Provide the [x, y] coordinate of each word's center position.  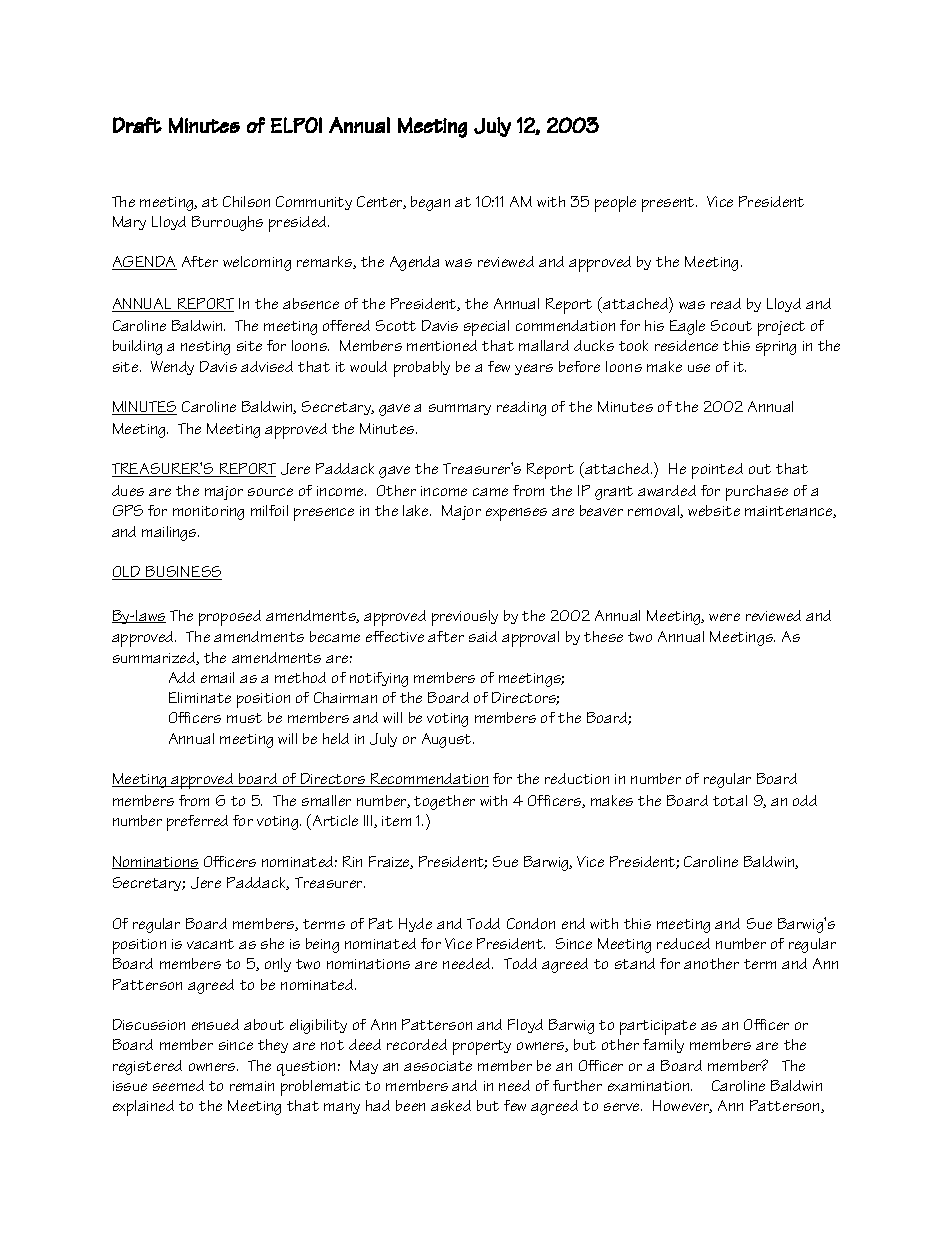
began [430, 203]
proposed [230, 618]
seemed [178, 1085]
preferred [197, 823]
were [724, 617]
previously [465, 618]
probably [422, 369]
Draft [137, 125]
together [444, 802]
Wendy [172, 368]
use [699, 368]
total [730, 800]
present [669, 204]
